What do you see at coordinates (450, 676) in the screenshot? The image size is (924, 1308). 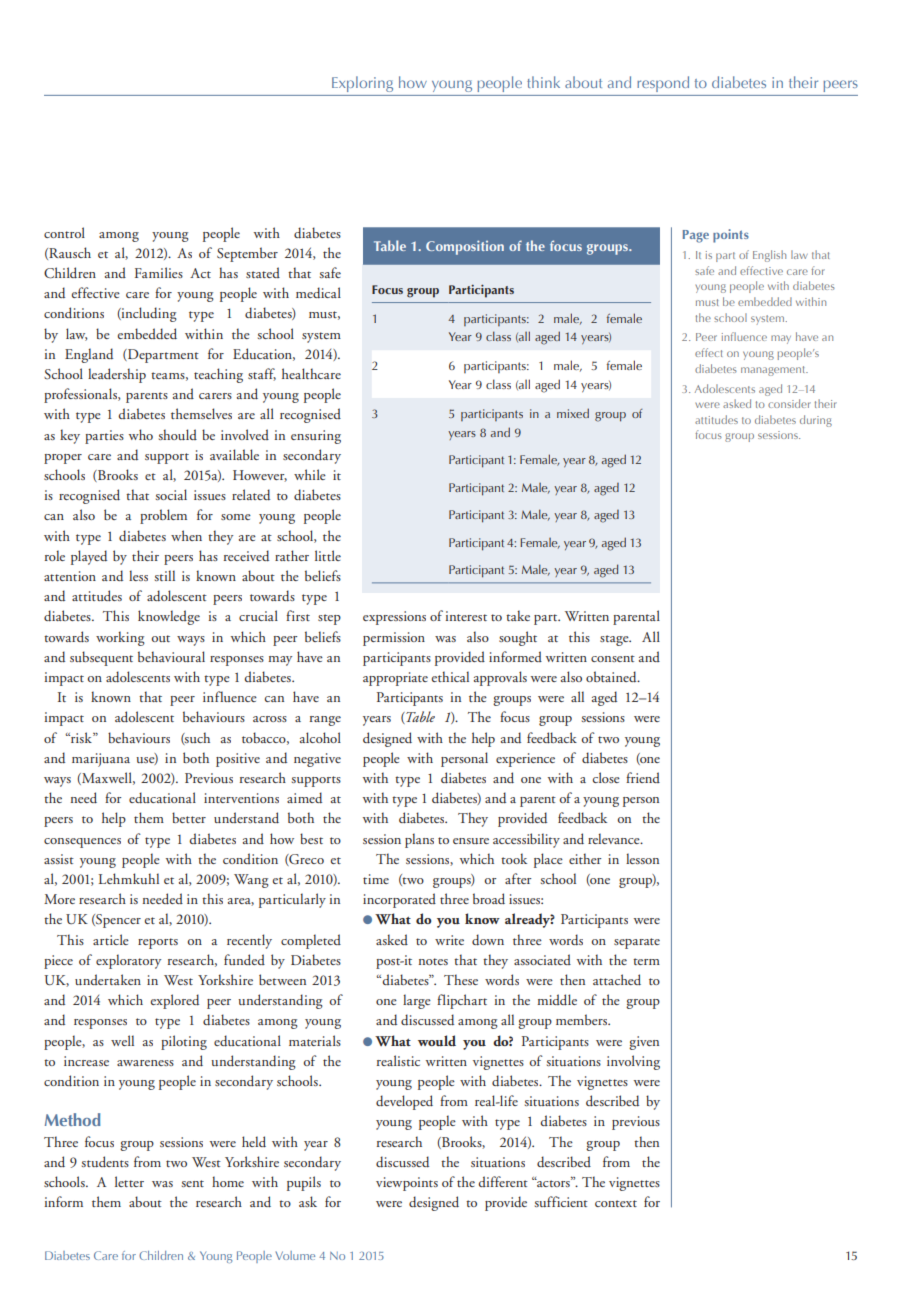 I see `ethical` at bounding box center [450, 676].
